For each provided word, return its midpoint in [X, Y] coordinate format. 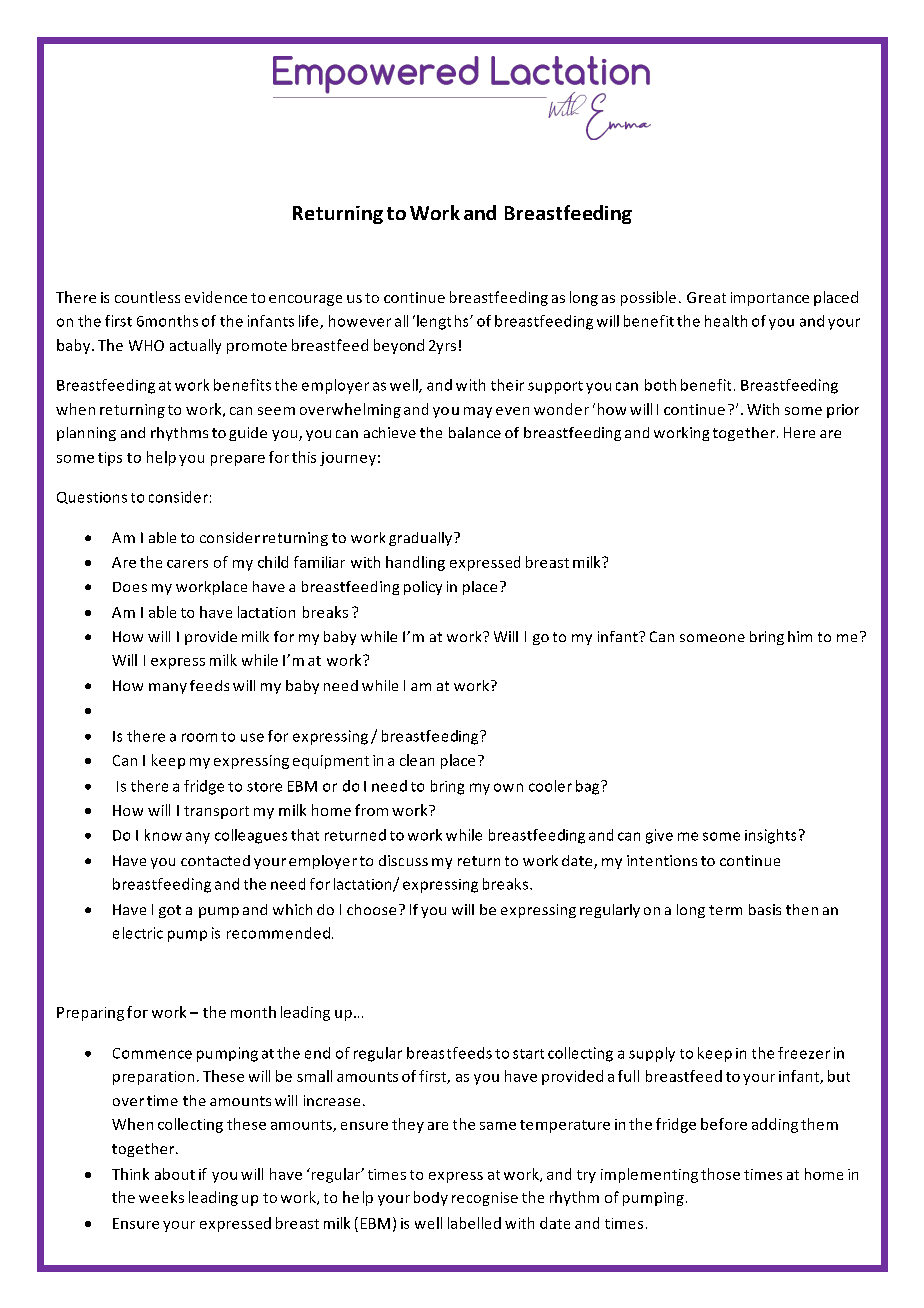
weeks [161, 1197]
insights [770, 836]
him [800, 636]
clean [417, 760]
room [199, 737]
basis [765, 909]
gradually [422, 539]
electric [138, 933]
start [528, 1054]
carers [187, 564]
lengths [444, 322]
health [726, 321]
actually [195, 346]
